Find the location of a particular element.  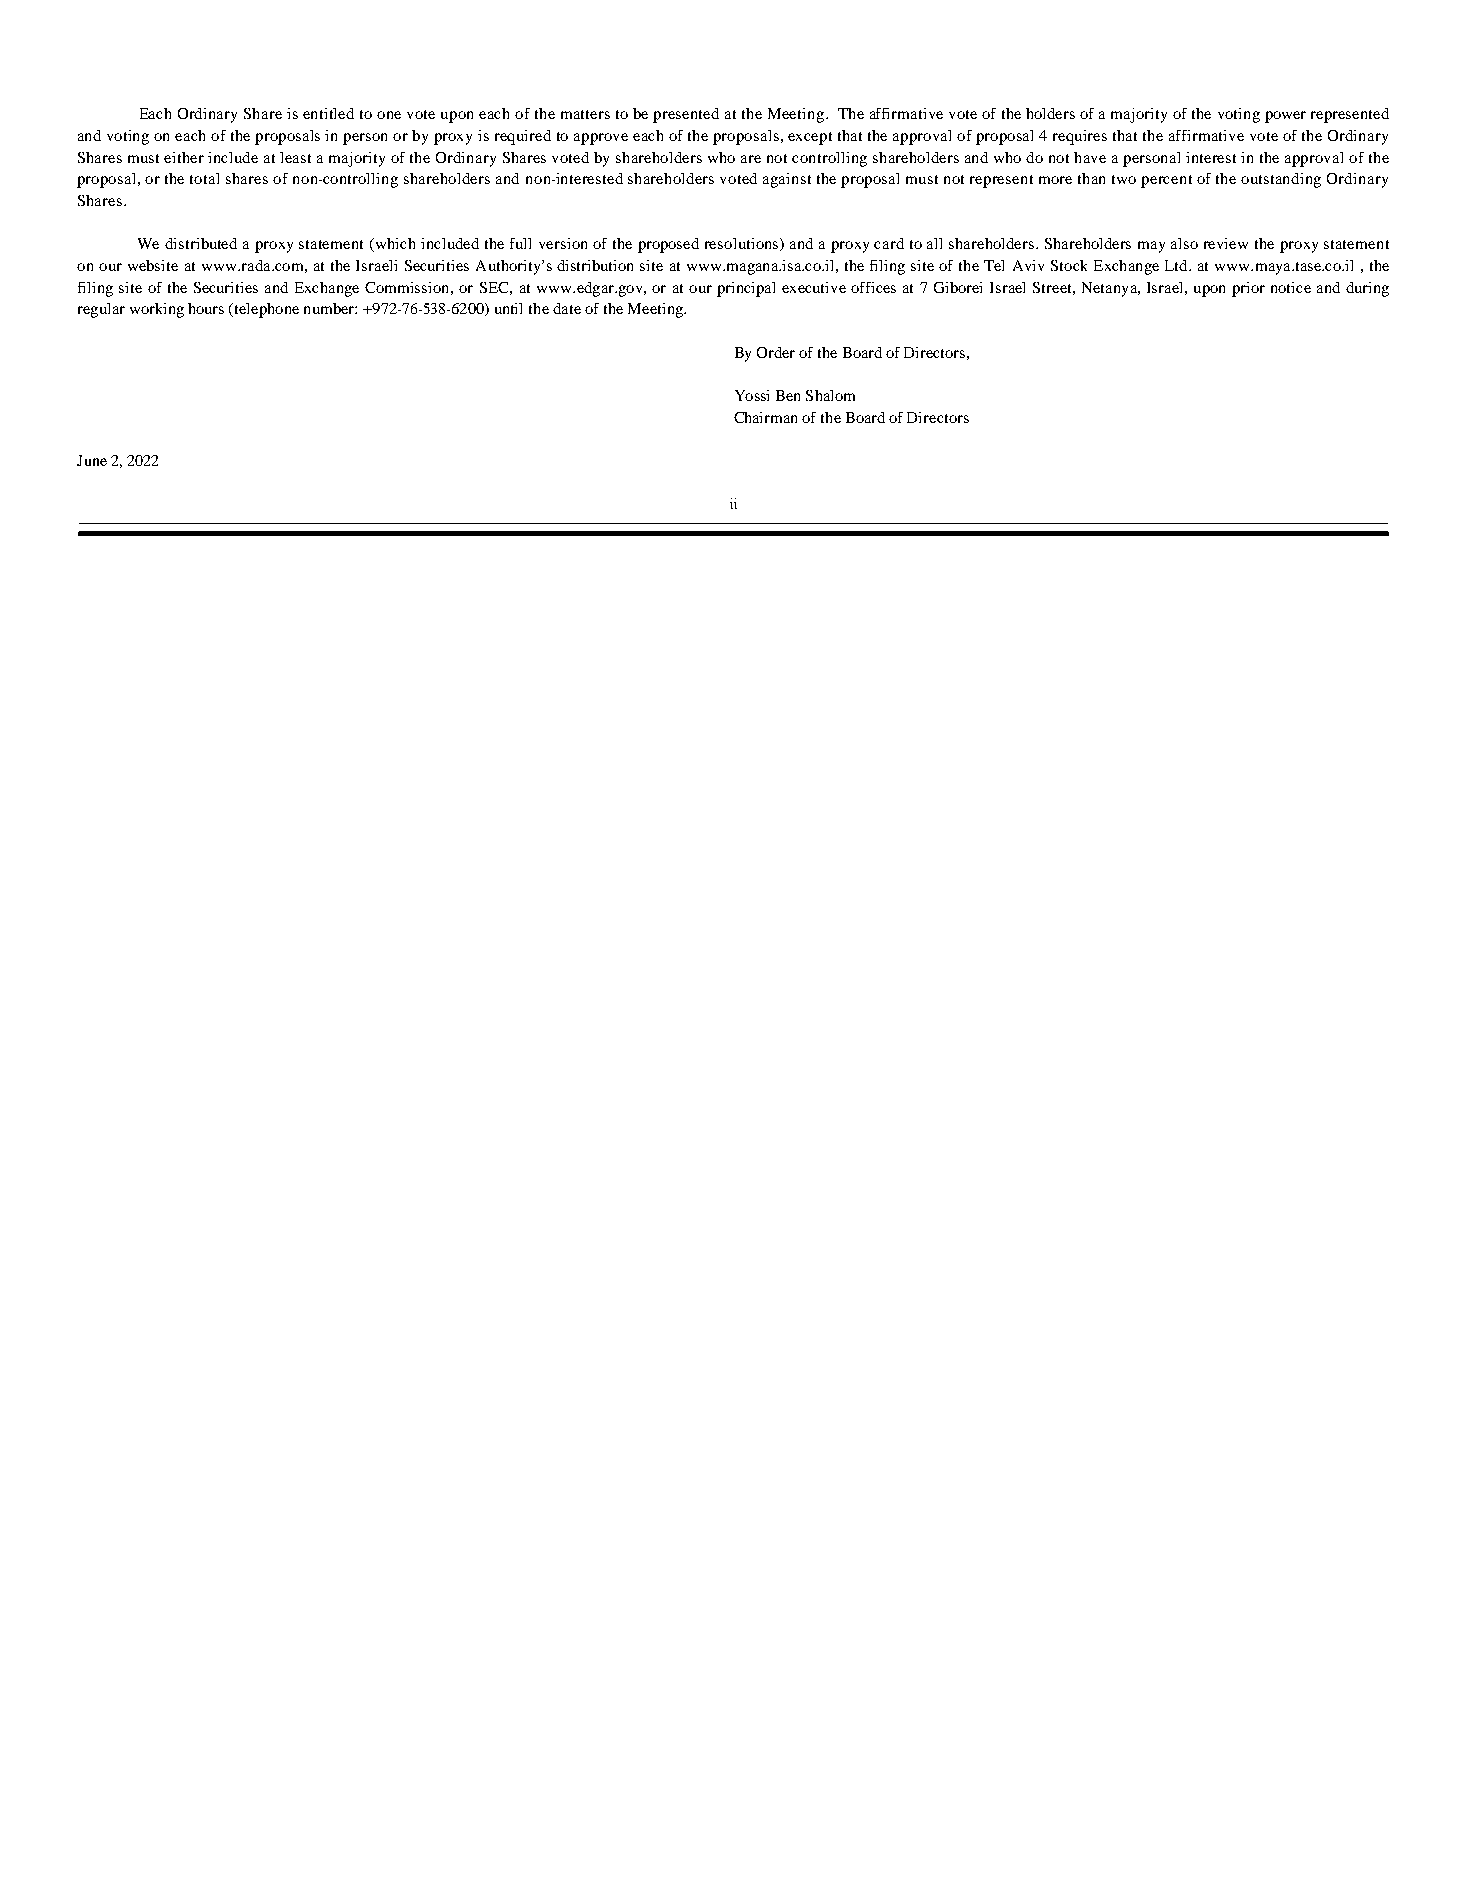

except is located at coordinates (810, 138).
